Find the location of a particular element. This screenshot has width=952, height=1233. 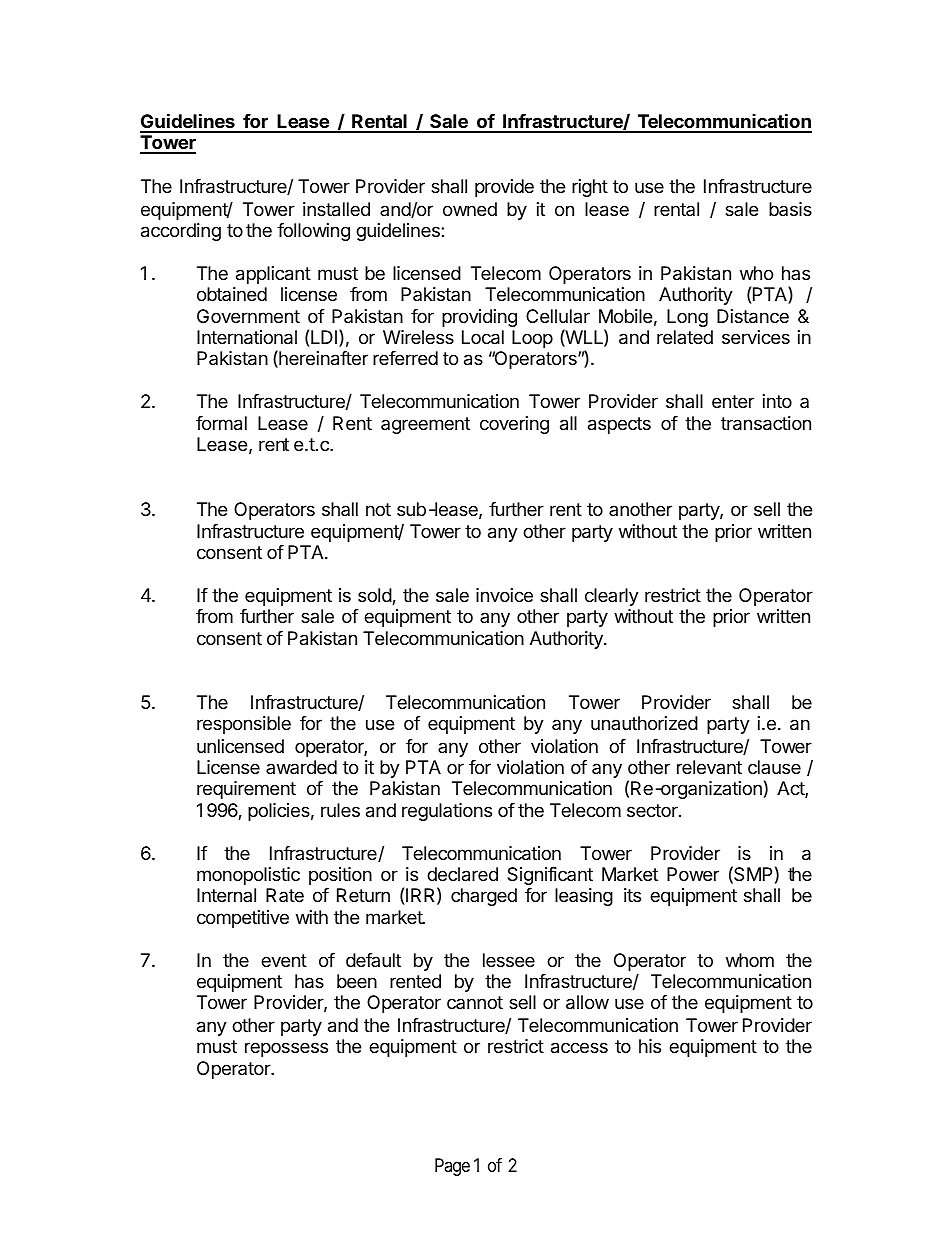

repossess is located at coordinates (286, 1049).
